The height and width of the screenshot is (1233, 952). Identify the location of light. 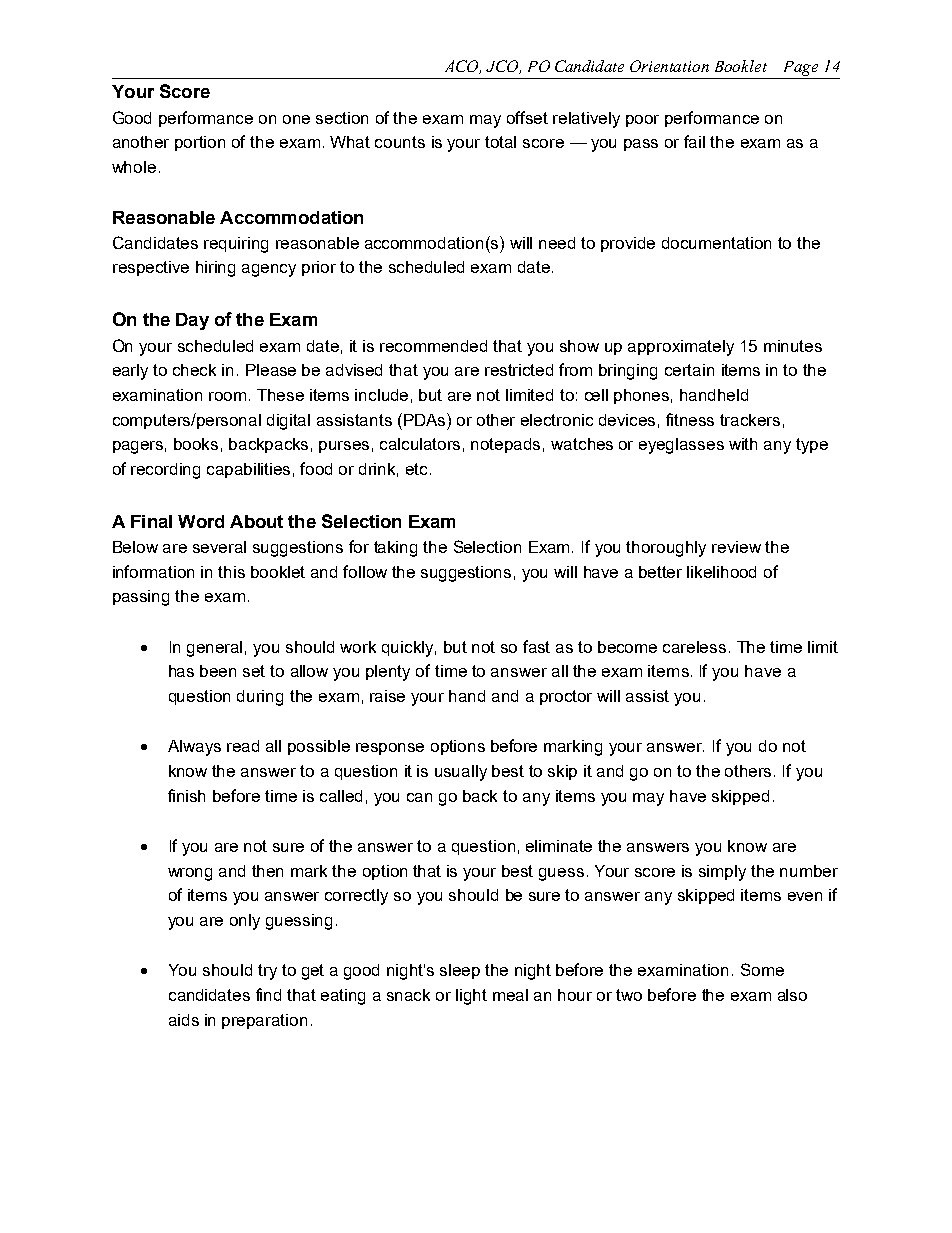
(471, 997).
